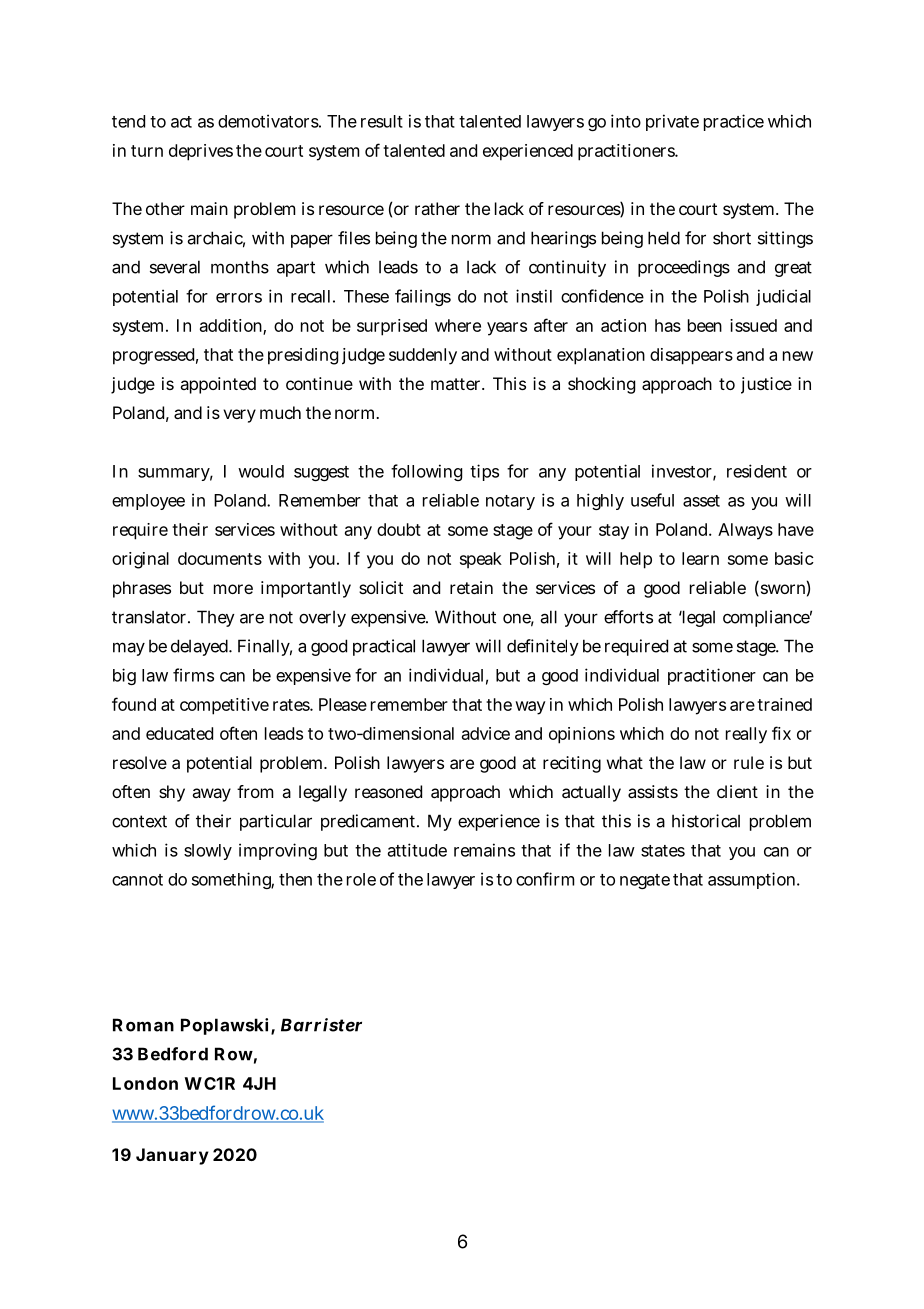 The width and height of the page is (924, 1309). What do you see at coordinates (388, 791) in the page?
I see `reasoned` at bounding box center [388, 791].
